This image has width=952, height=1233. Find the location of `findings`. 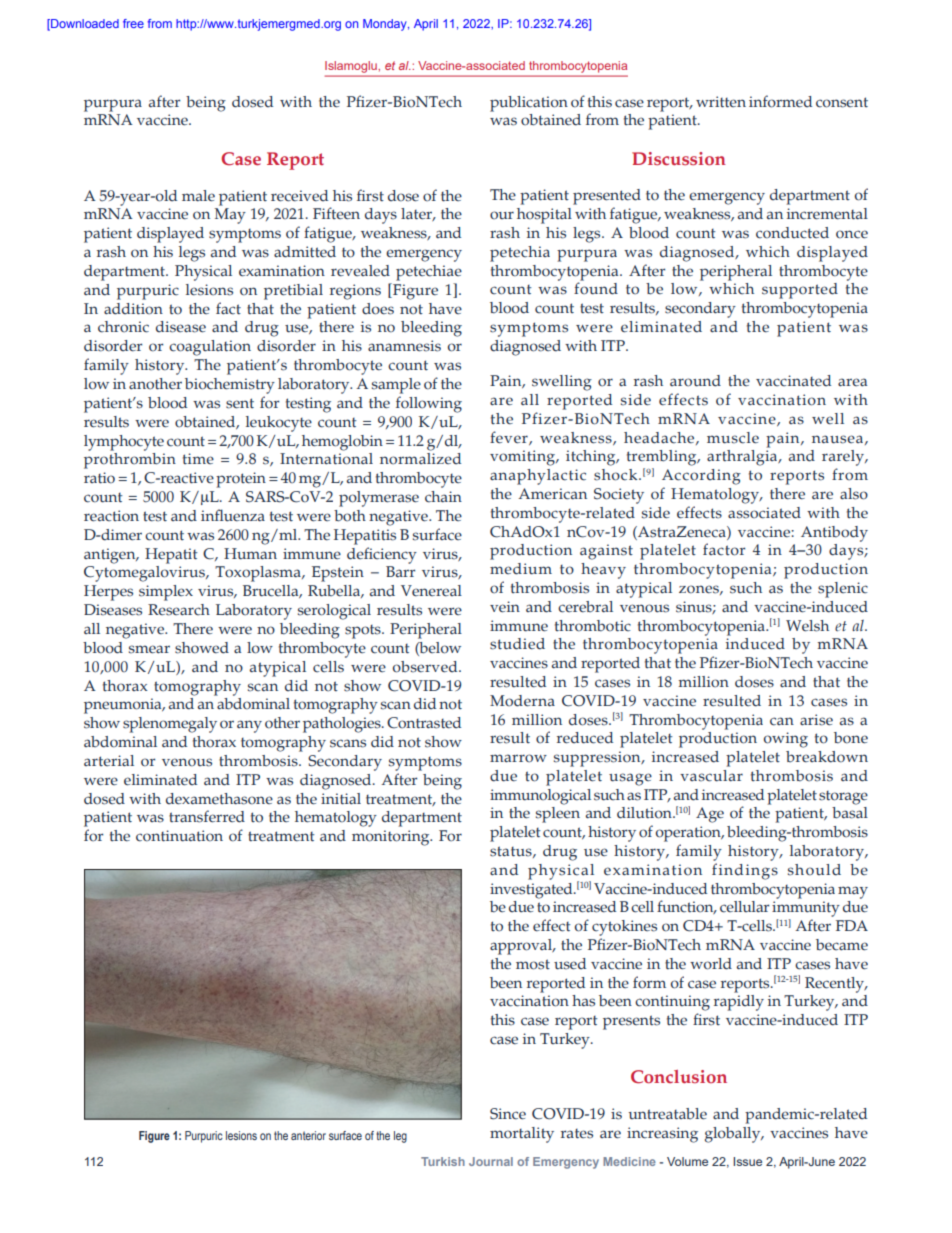

findings is located at coordinates (745, 871).
